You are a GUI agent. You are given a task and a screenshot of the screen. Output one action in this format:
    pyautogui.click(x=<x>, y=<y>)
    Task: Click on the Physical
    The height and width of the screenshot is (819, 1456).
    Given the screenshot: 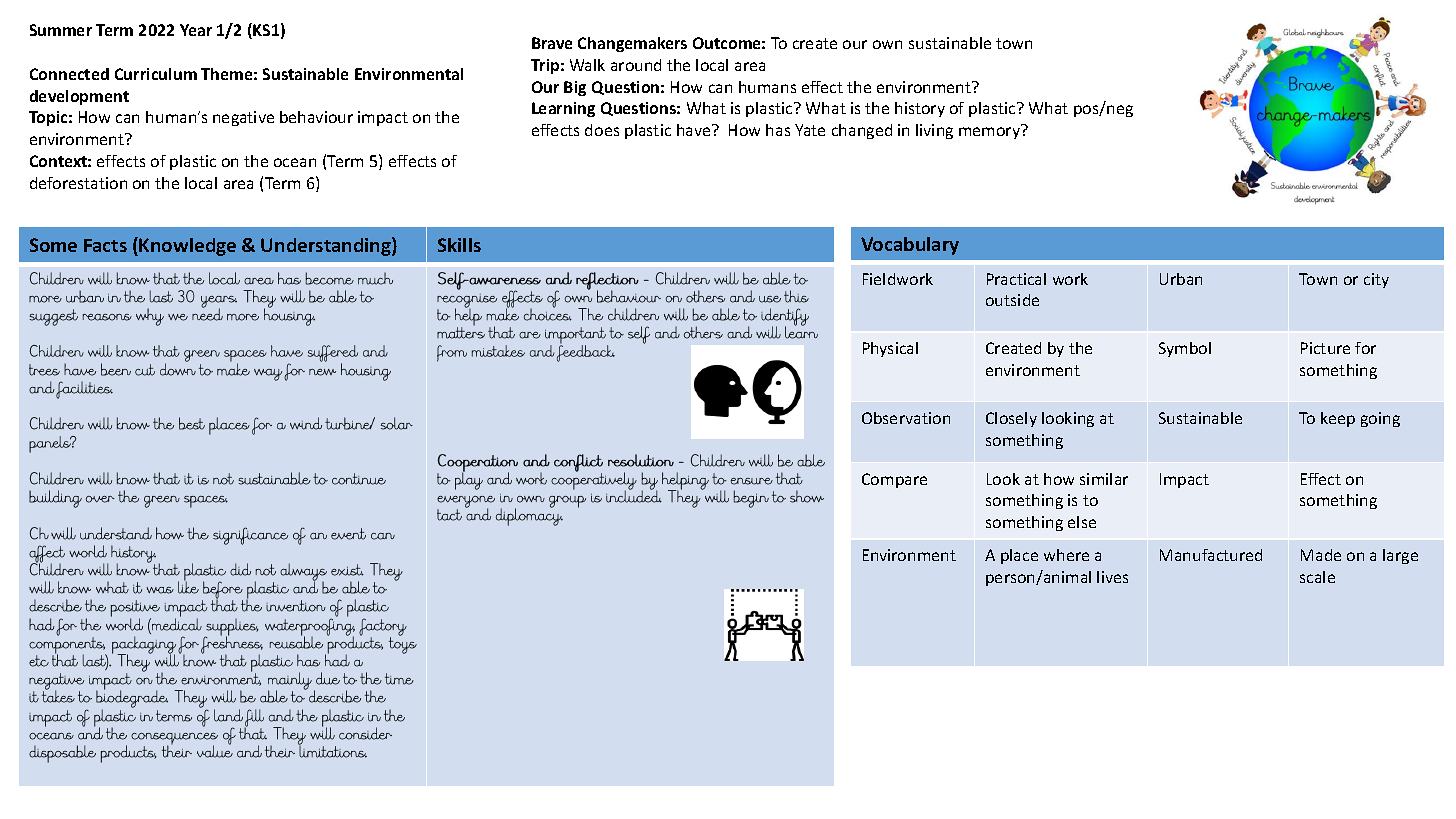 What is the action you would take?
    pyautogui.click(x=890, y=349)
